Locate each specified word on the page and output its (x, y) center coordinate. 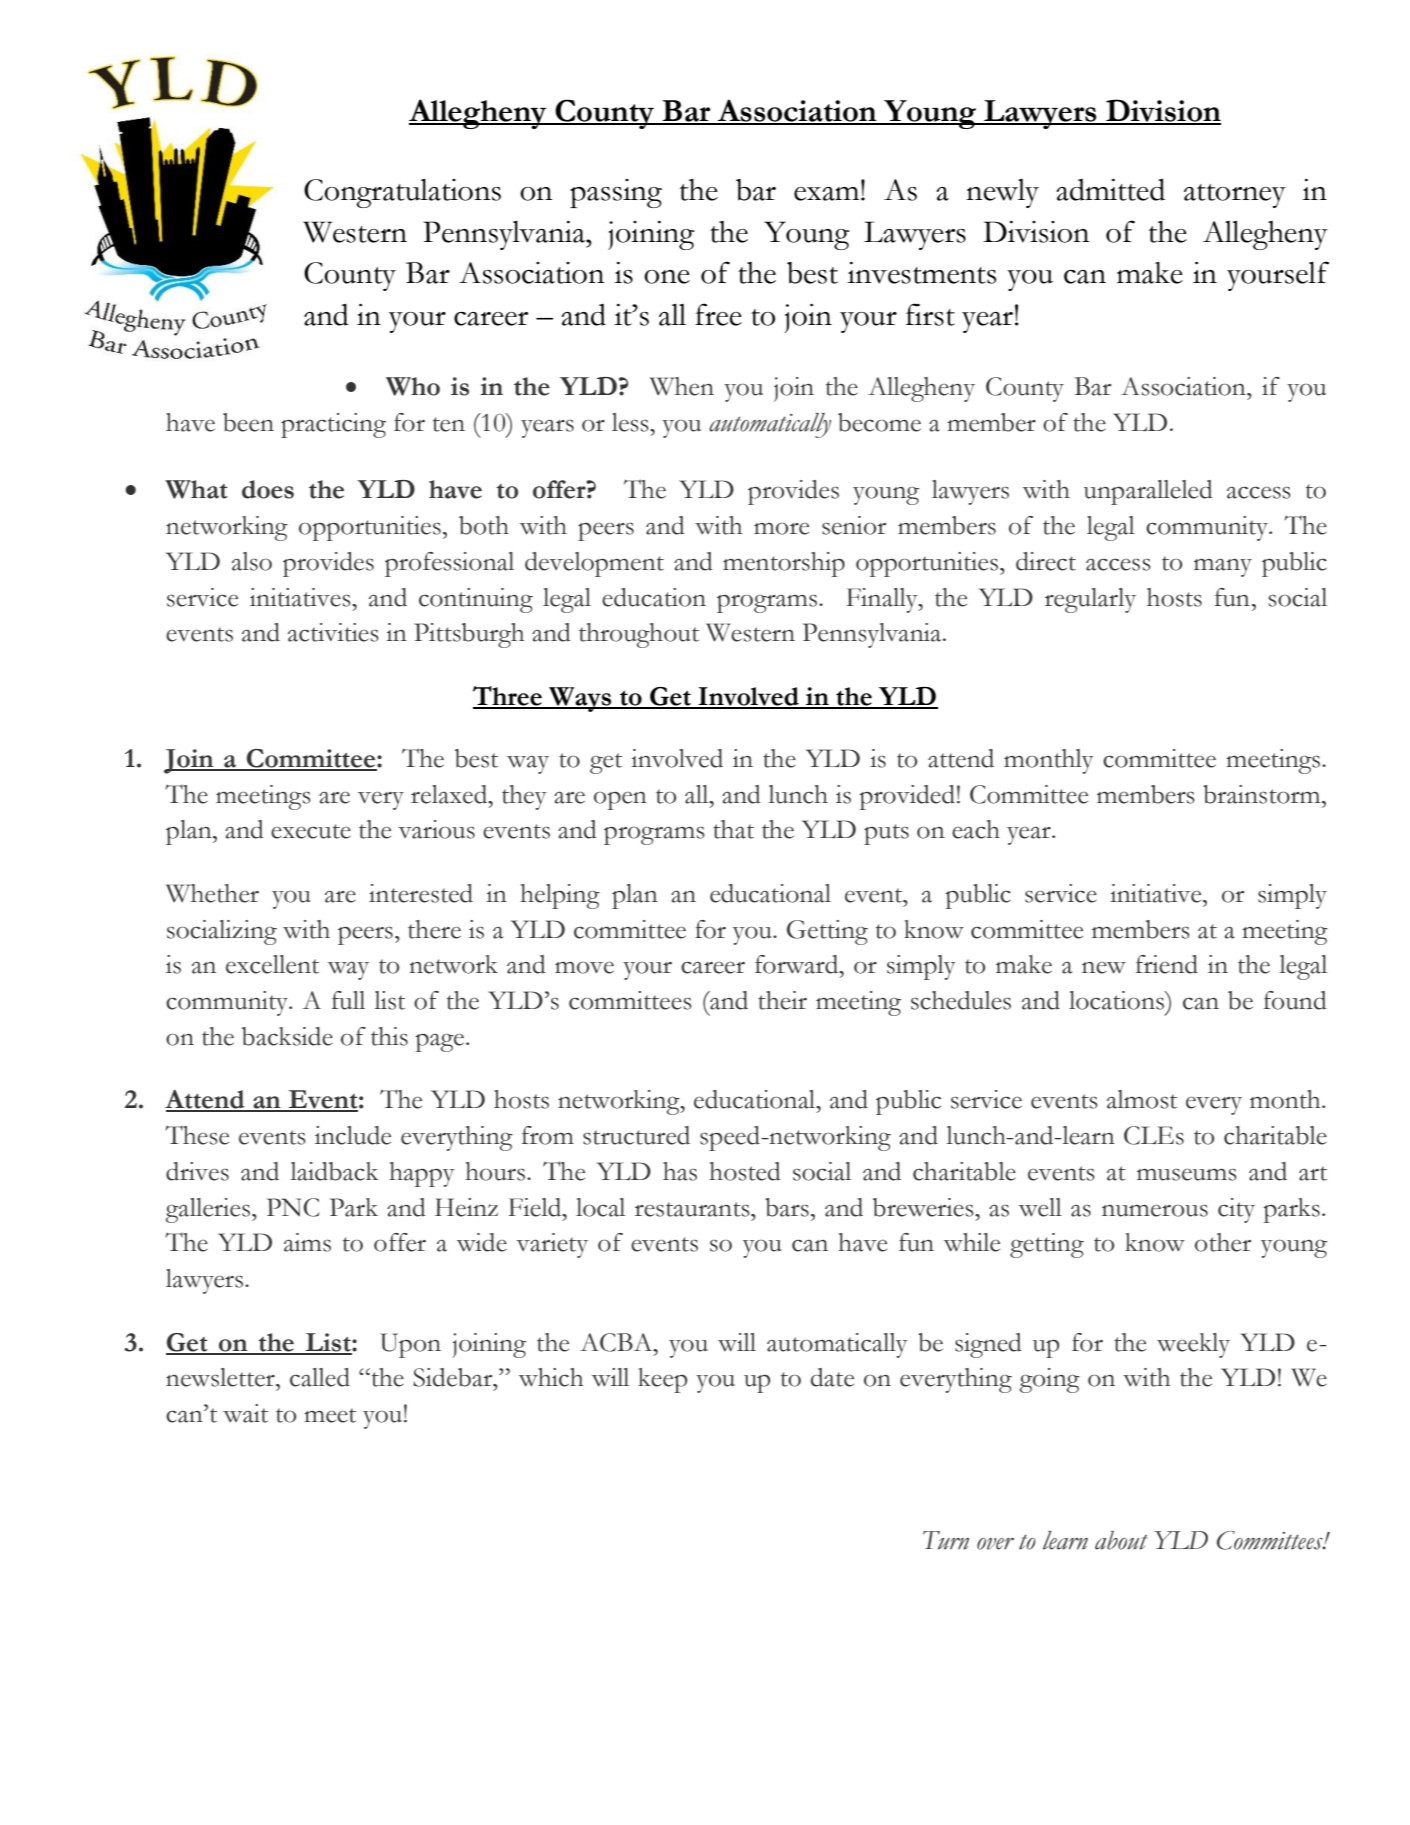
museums (1187, 1174)
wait (245, 1413)
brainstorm (1263, 794)
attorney (1235, 196)
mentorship (784, 564)
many (1223, 568)
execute (311, 831)
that (733, 829)
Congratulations (402, 193)
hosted (745, 1171)
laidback (334, 1171)
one (667, 277)
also (252, 561)
